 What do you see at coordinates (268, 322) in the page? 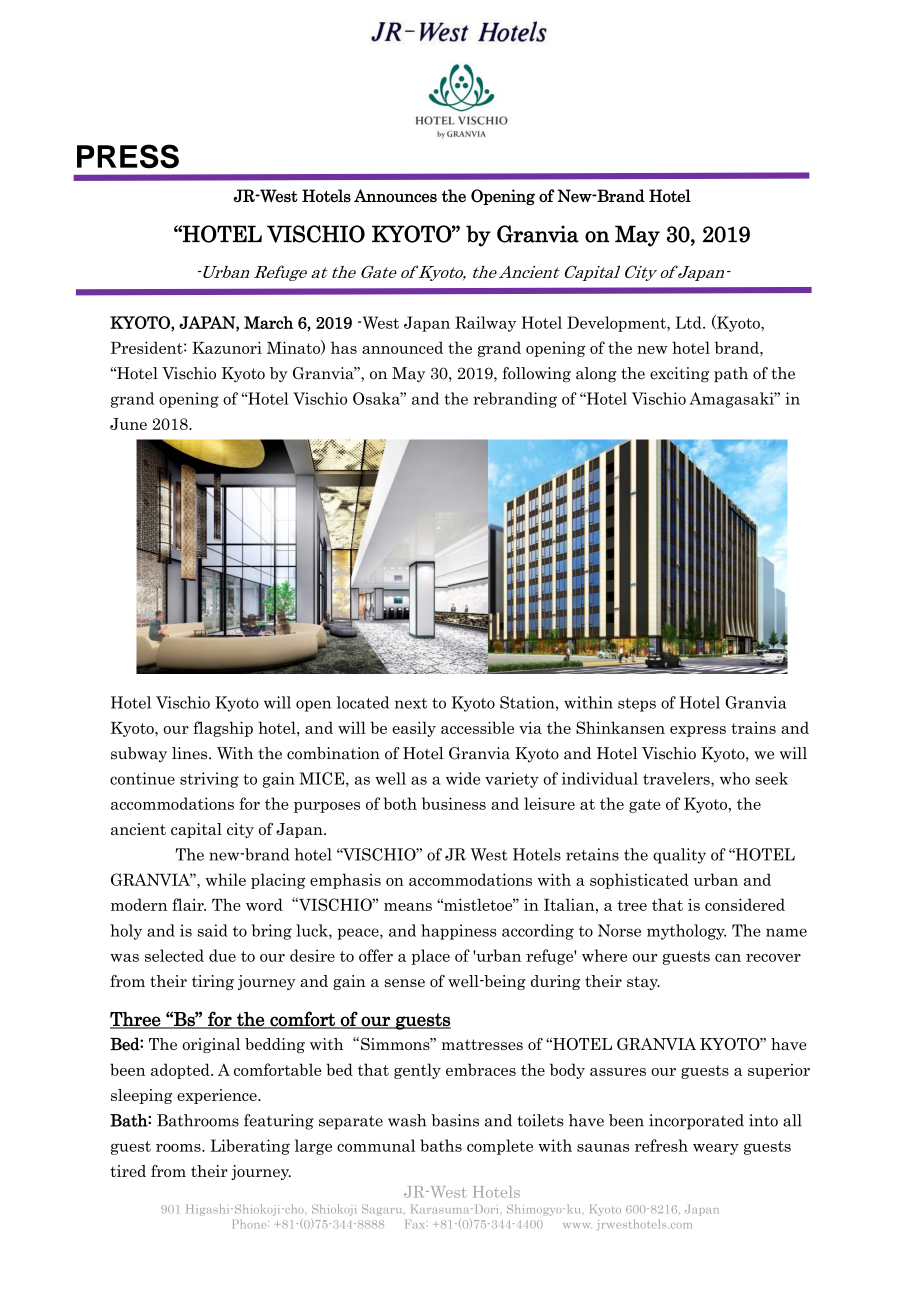
I see `March` at bounding box center [268, 322].
